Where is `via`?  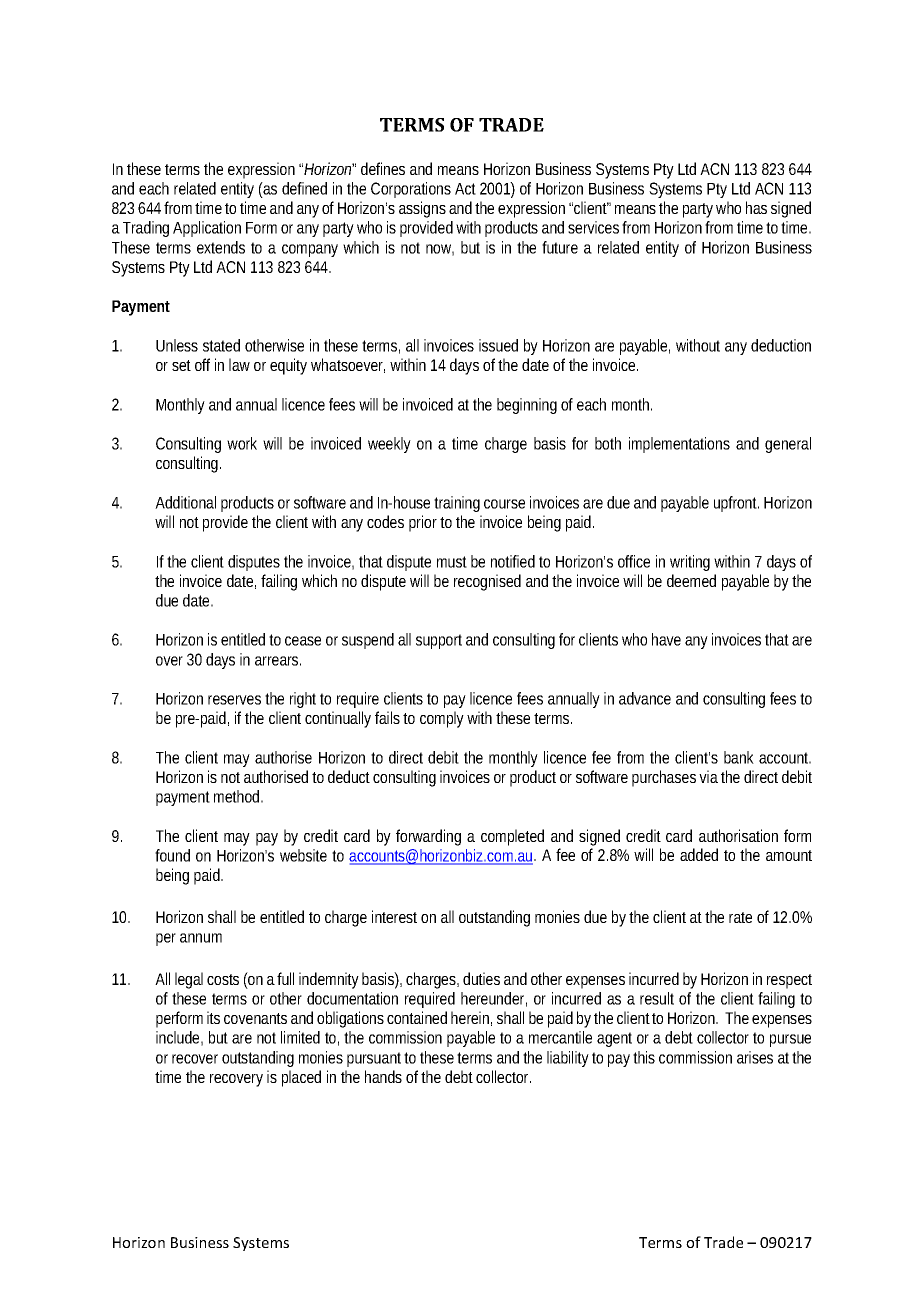
via is located at coordinates (708, 776).
